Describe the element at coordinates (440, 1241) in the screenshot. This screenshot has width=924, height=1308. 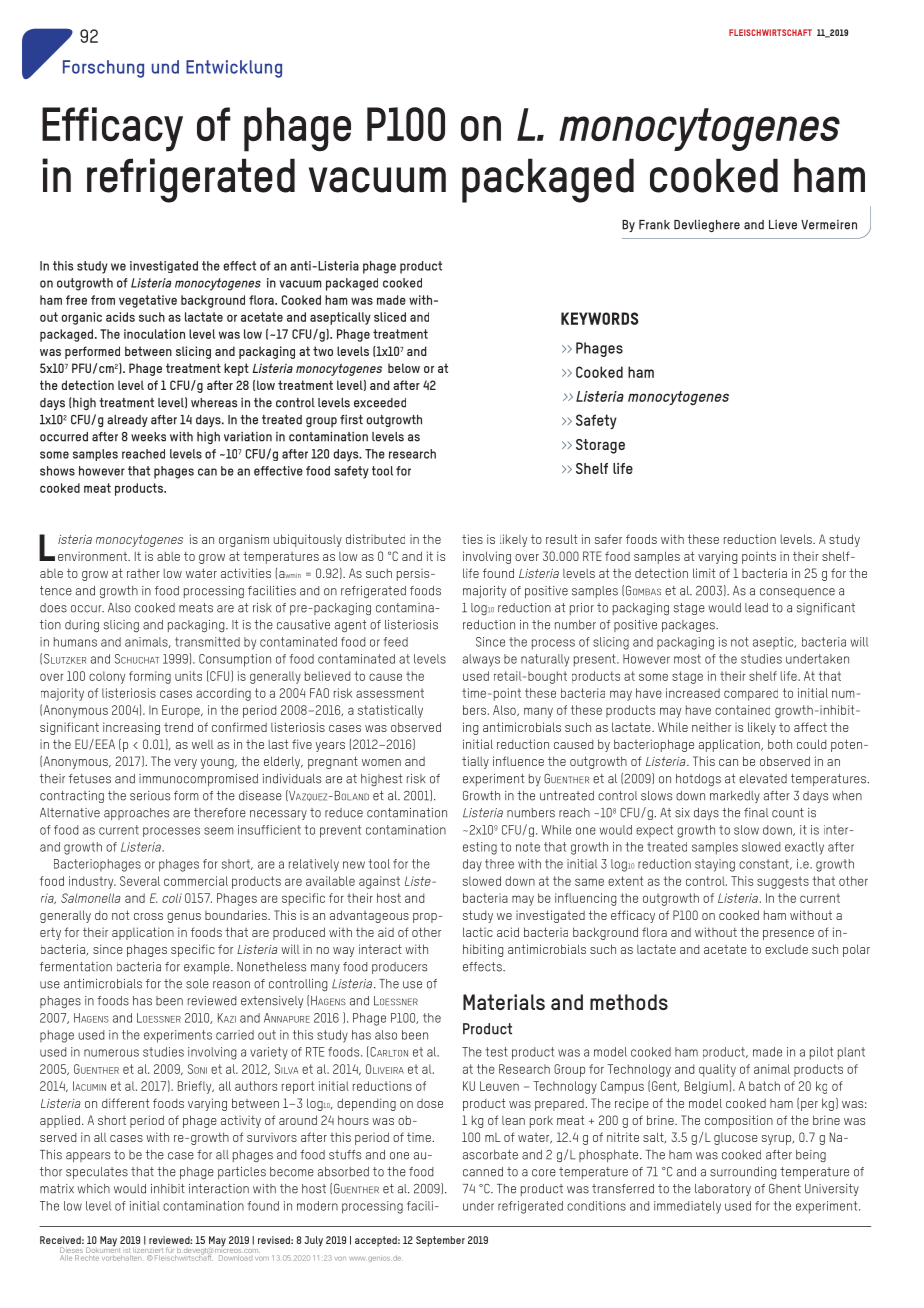
I see `September` at that location.
